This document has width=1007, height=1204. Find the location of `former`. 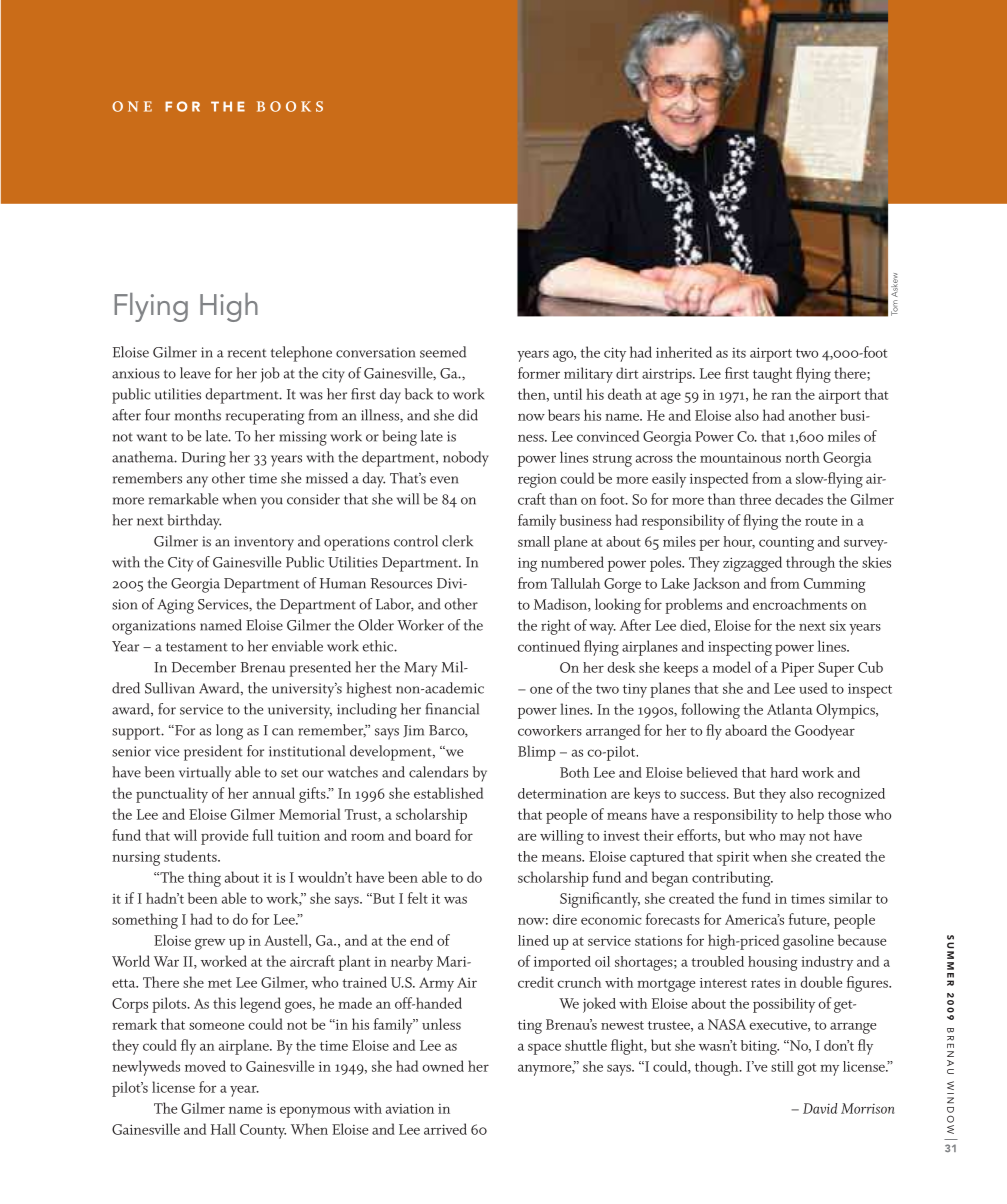

former is located at coordinates (539, 373).
